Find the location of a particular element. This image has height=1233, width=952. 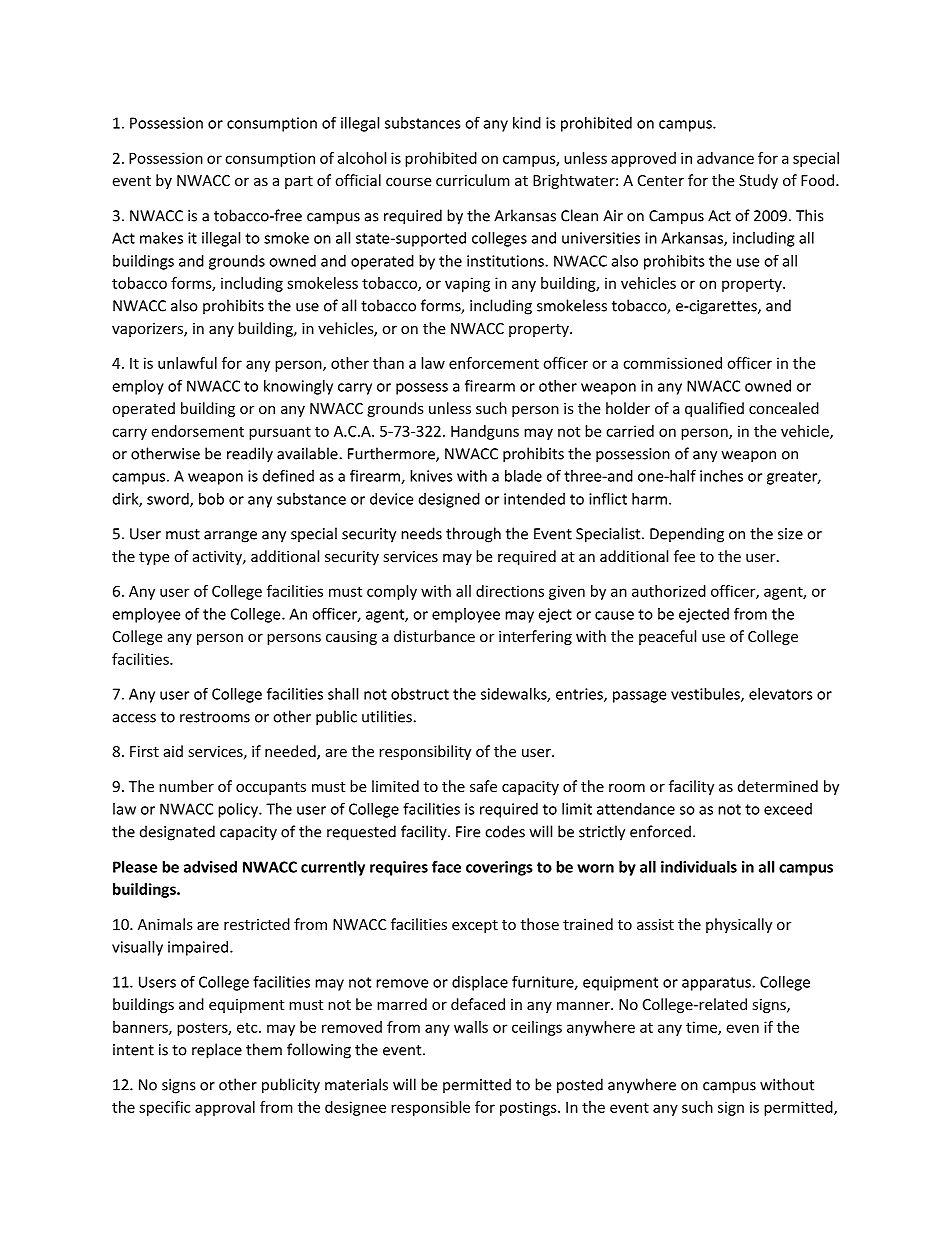

advised is located at coordinates (210, 867).
